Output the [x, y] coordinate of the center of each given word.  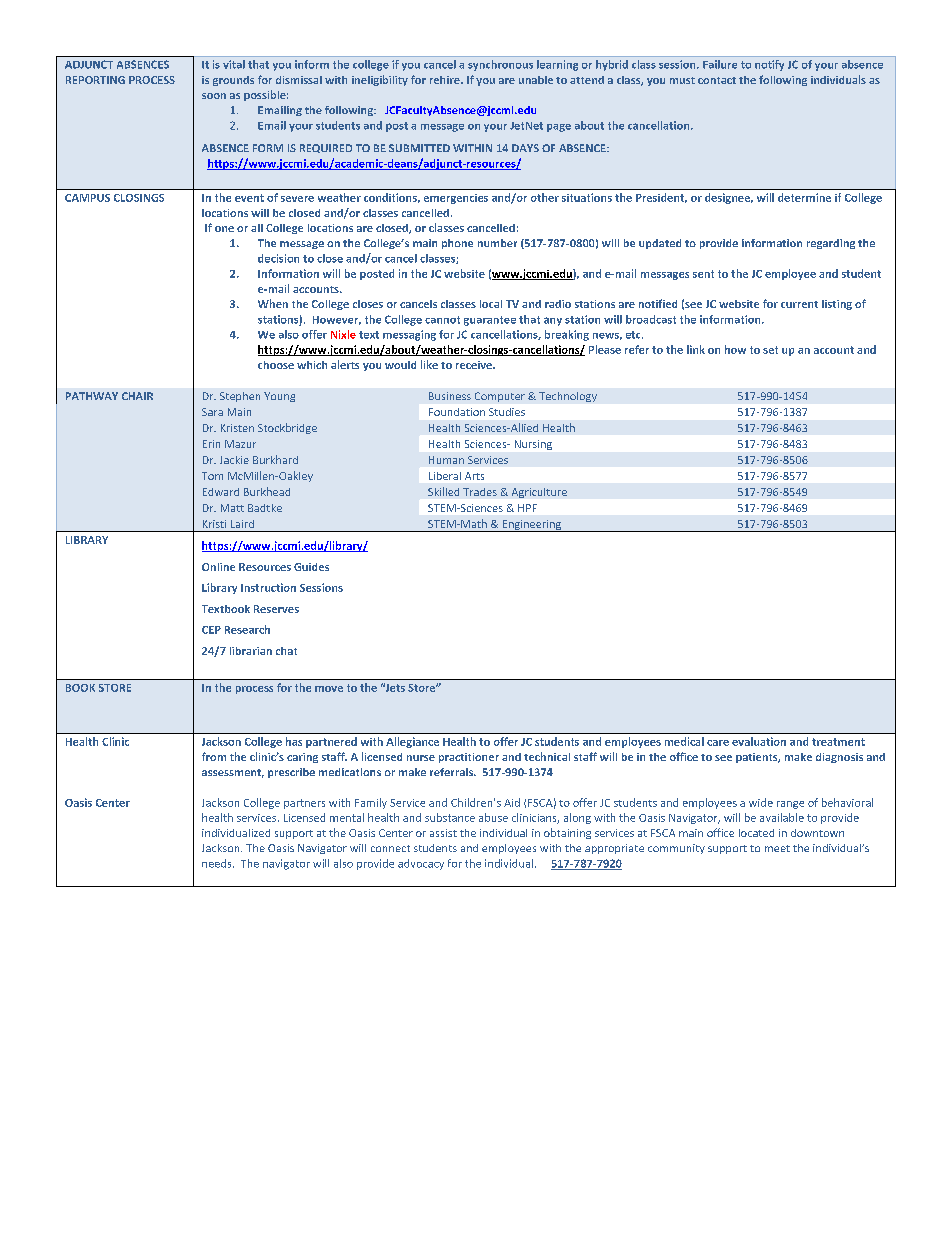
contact [717, 80]
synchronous [500, 65]
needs [218, 863]
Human [446, 460]
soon [214, 96]
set [770, 350]
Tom [212, 476]
